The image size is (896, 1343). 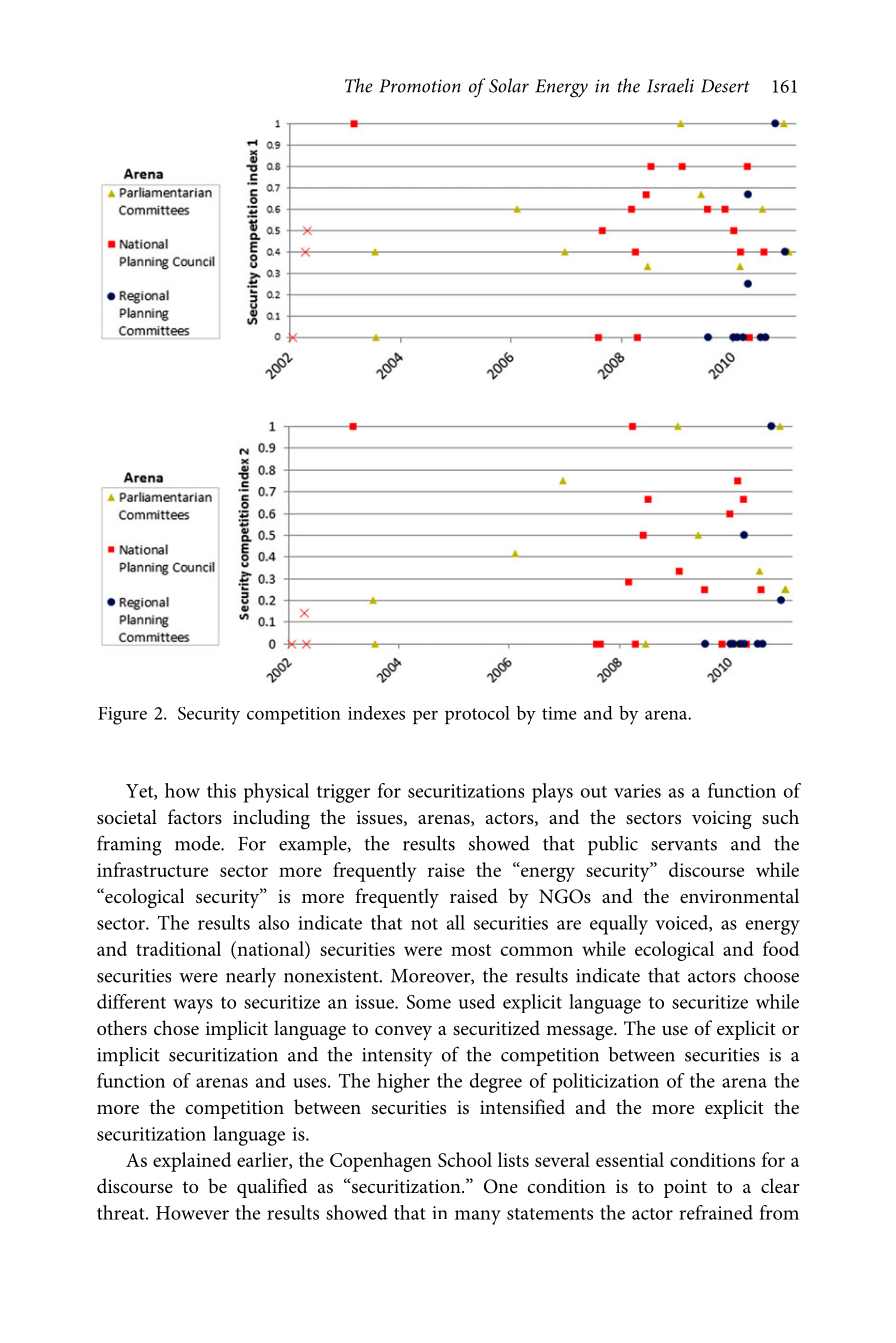 I want to click on protocol, so click(x=477, y=715).
